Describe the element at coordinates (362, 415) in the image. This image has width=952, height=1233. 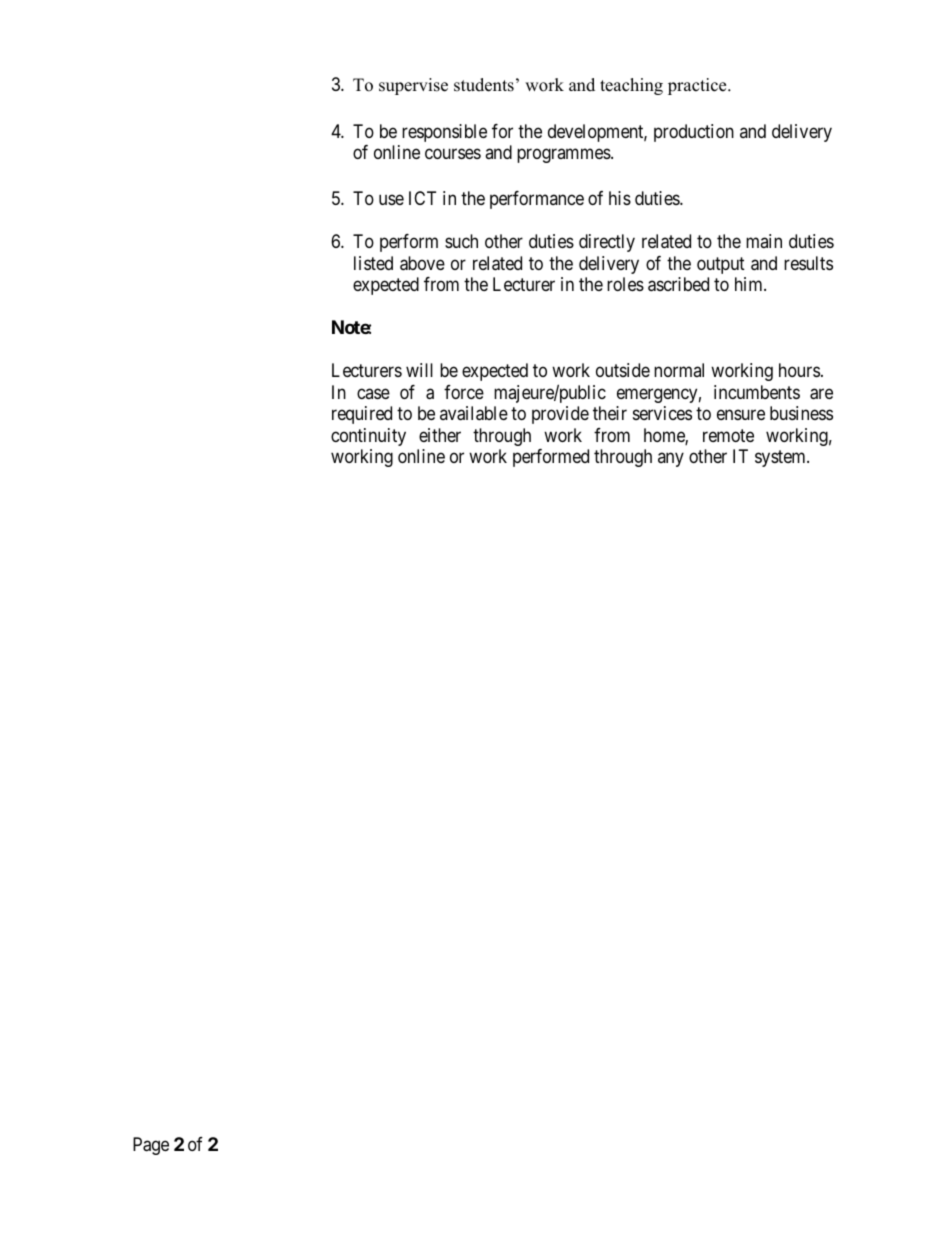
I see `required` at that location.
